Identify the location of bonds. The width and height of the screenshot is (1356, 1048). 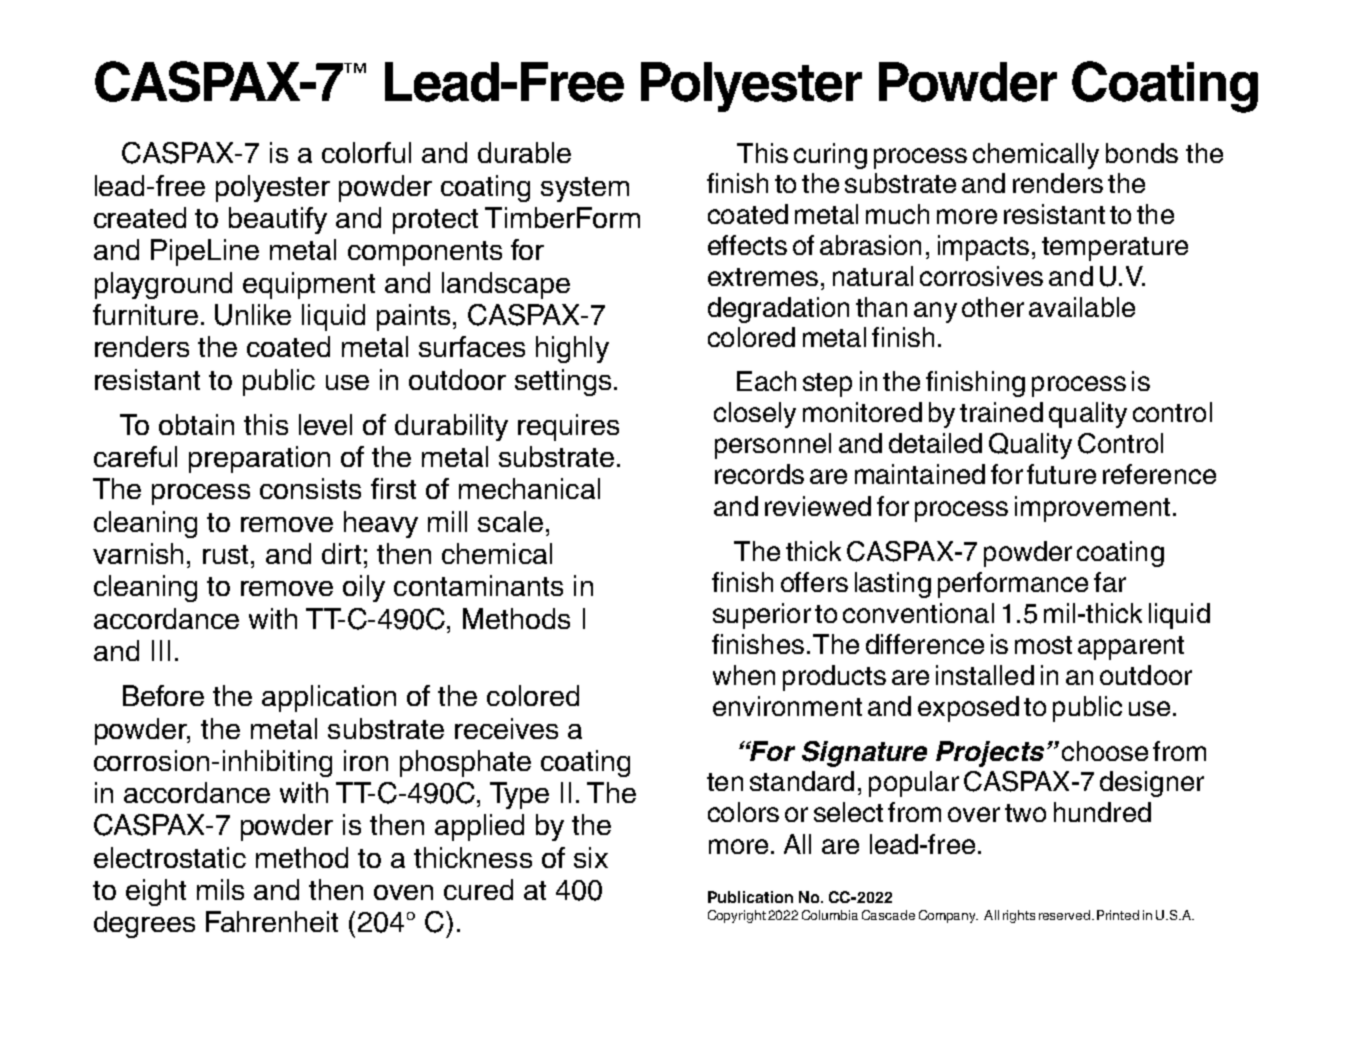
(1142, 153).
